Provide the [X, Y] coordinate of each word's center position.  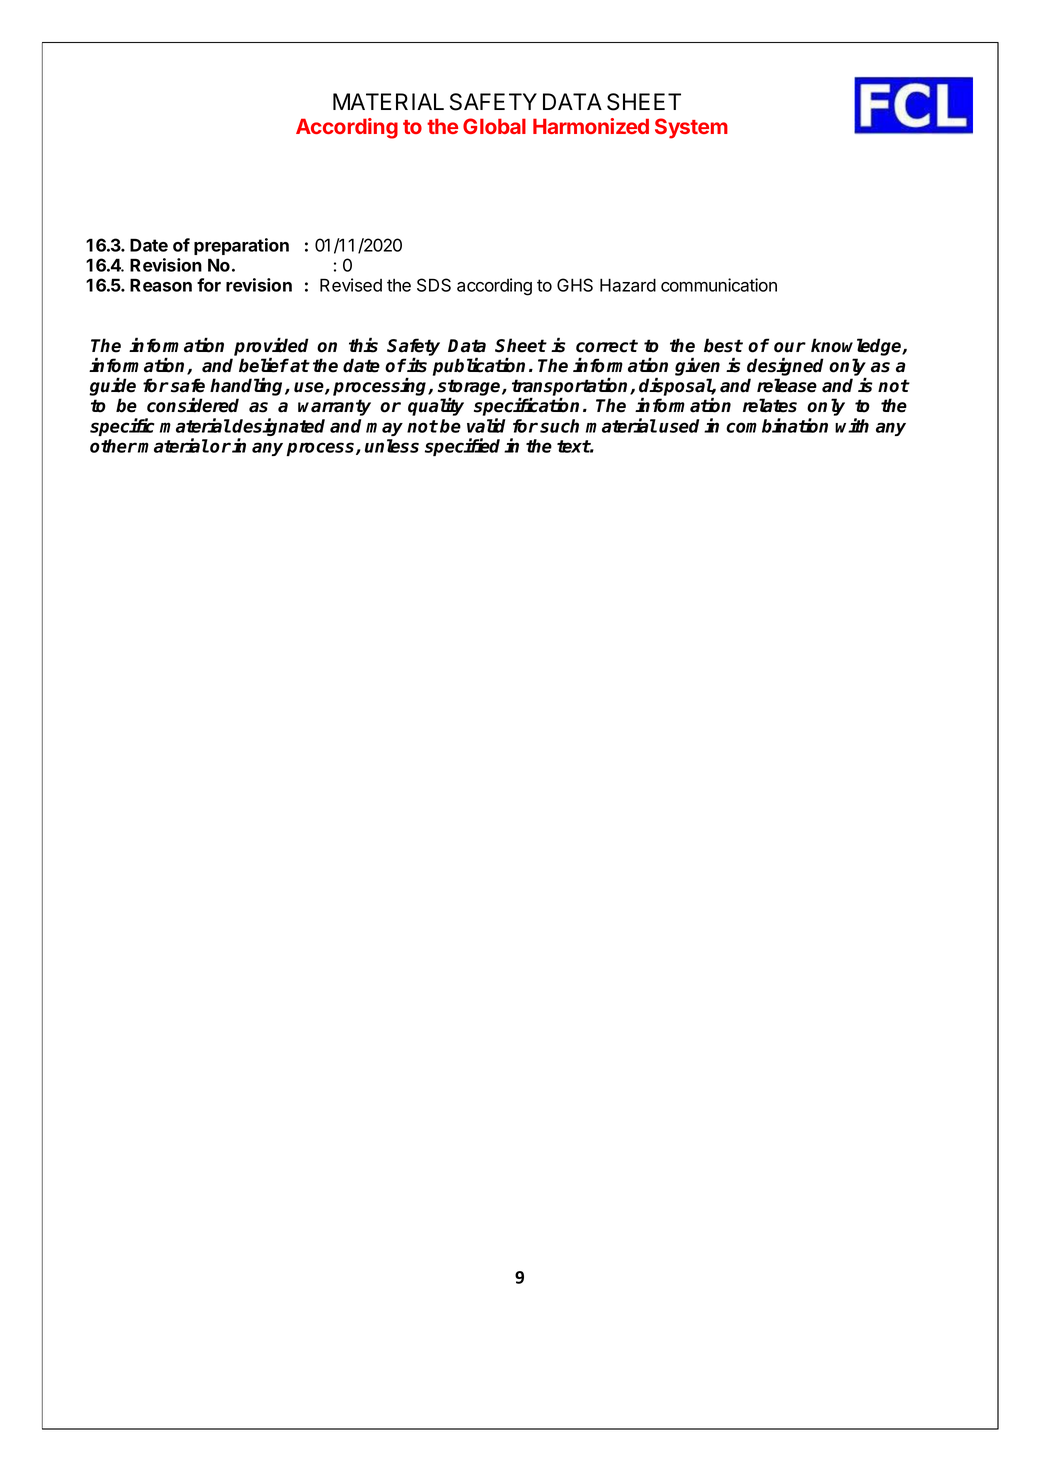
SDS [434, 285]
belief [264, 365]
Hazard [628, 285]
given [697, 368]
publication [479, 366]
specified [462, 447]
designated [278, 428]
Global [494, 126]
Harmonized [591, 126]
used [679, 426]
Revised [351, 285]
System [691, 128]
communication [719, 285]
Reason [161, 285]
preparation [241, 246]
